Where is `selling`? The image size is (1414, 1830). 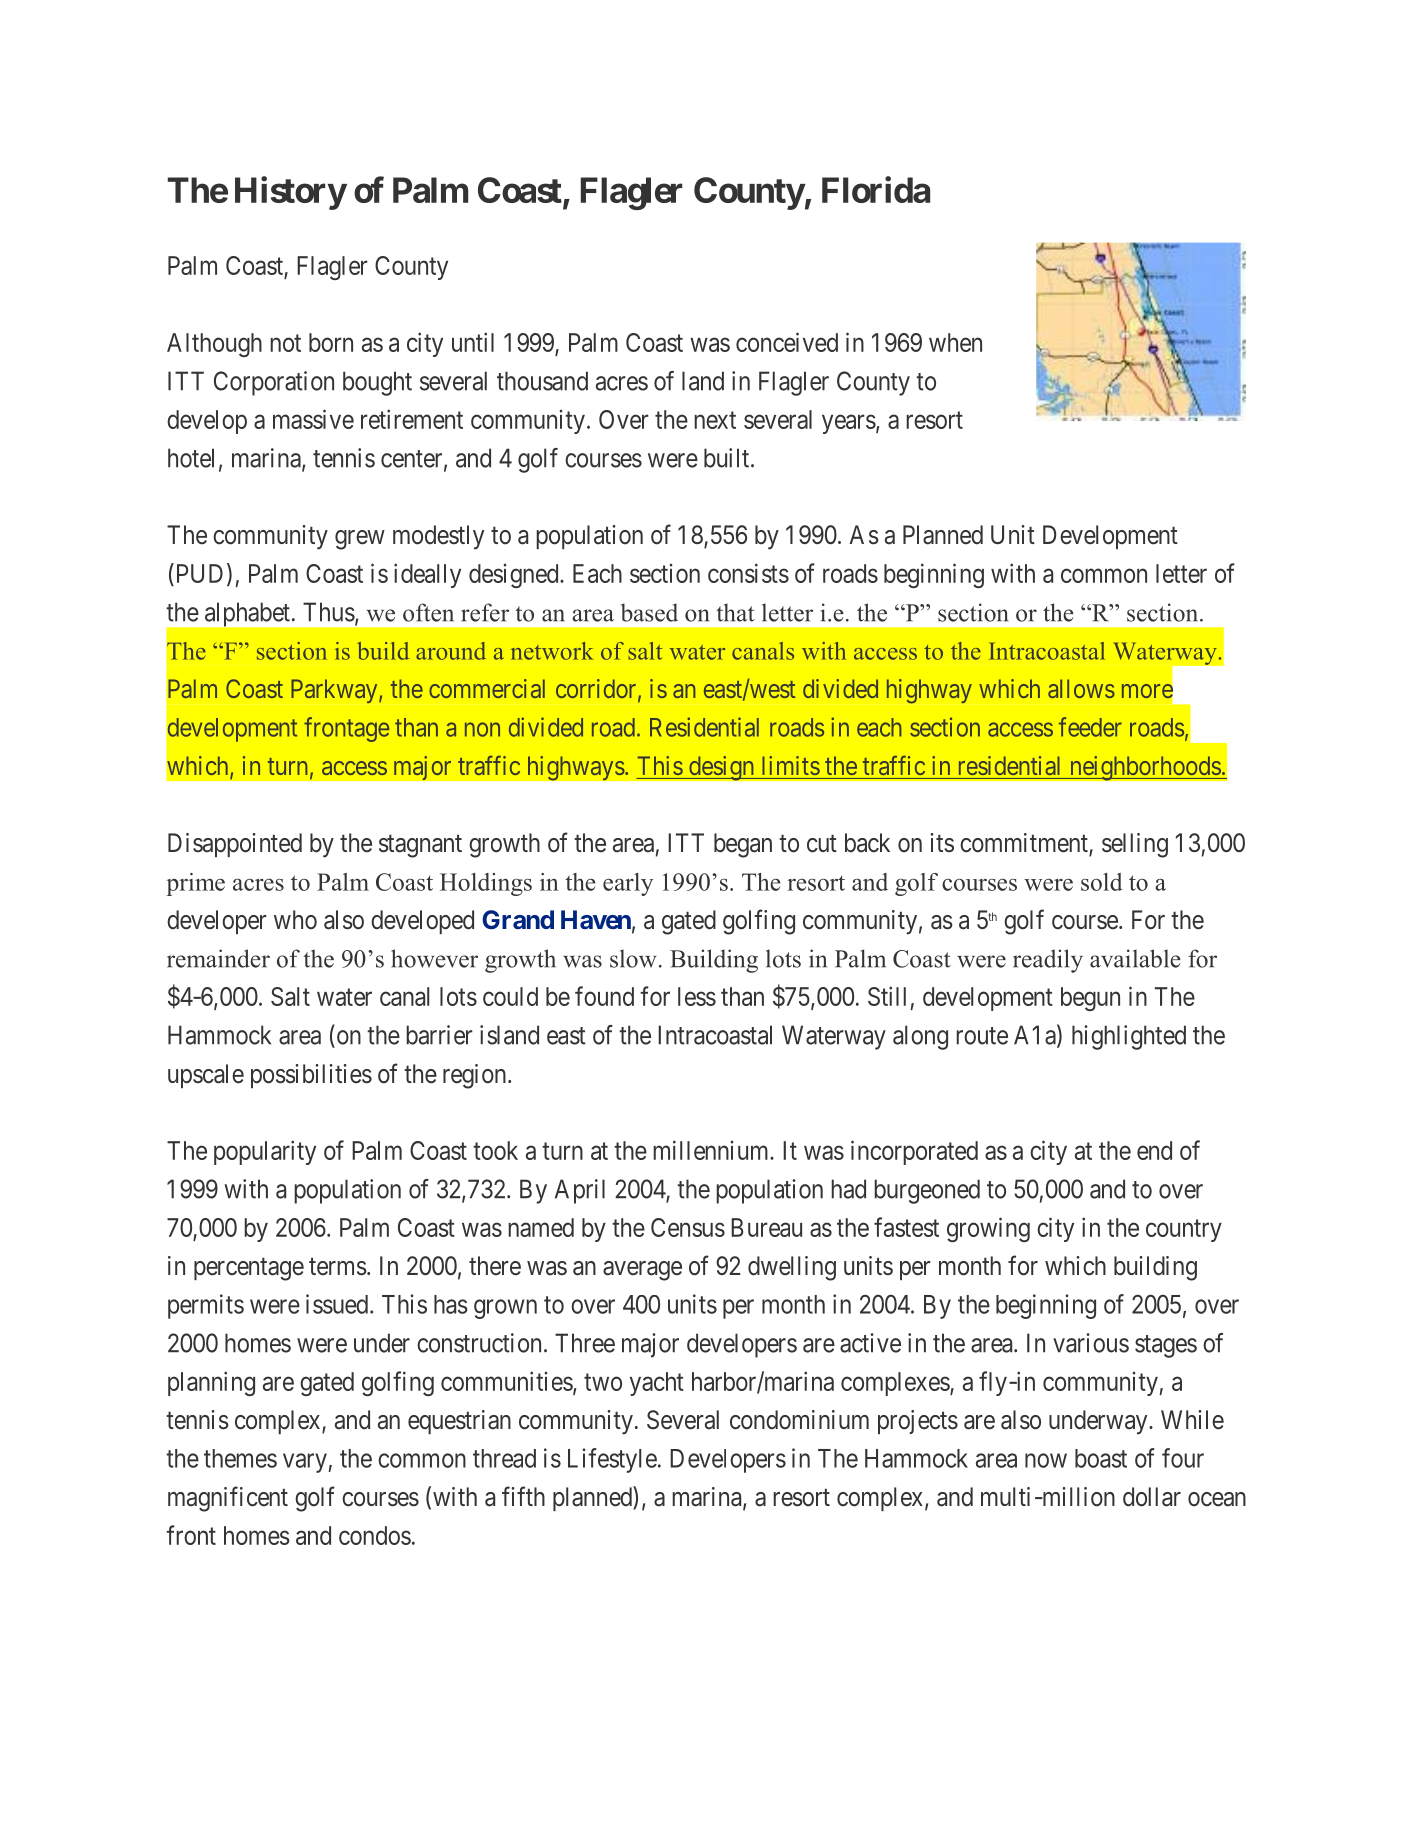
selling is located at coordinates (1135, 845).
